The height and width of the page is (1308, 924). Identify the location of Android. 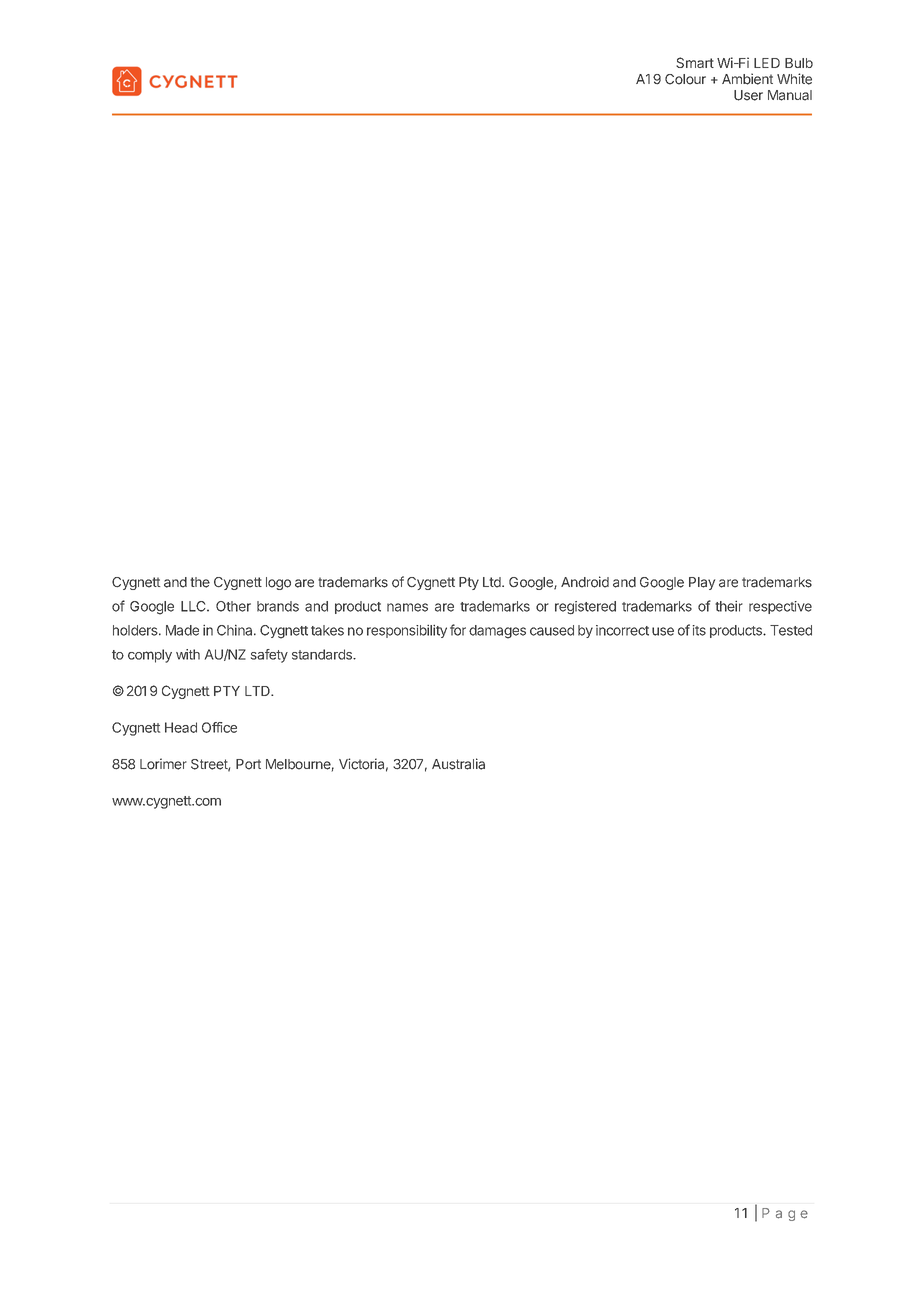
(585, 582).
